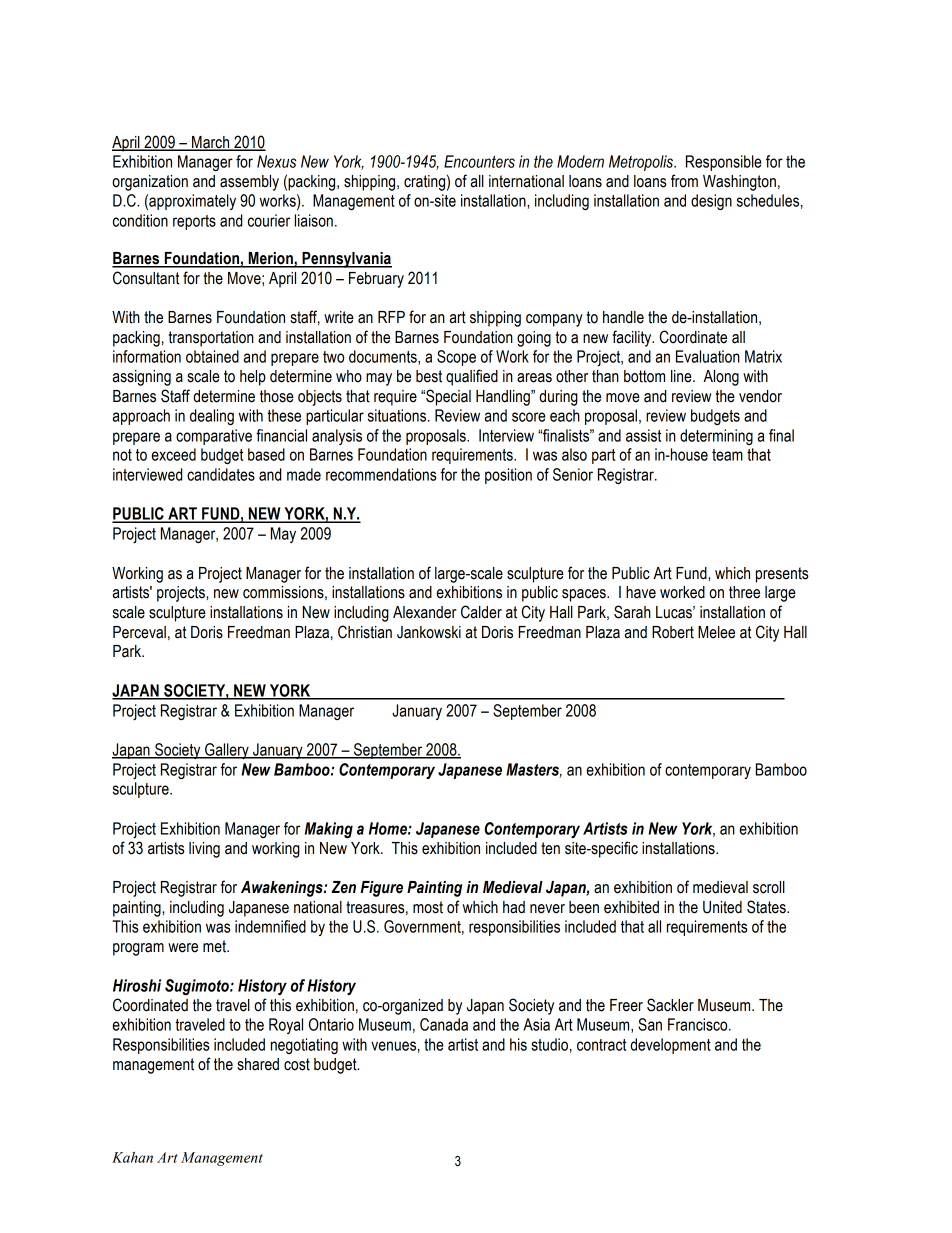 The width and height of the document is (952, 1233). I want to click on from, so click(684, 181).
